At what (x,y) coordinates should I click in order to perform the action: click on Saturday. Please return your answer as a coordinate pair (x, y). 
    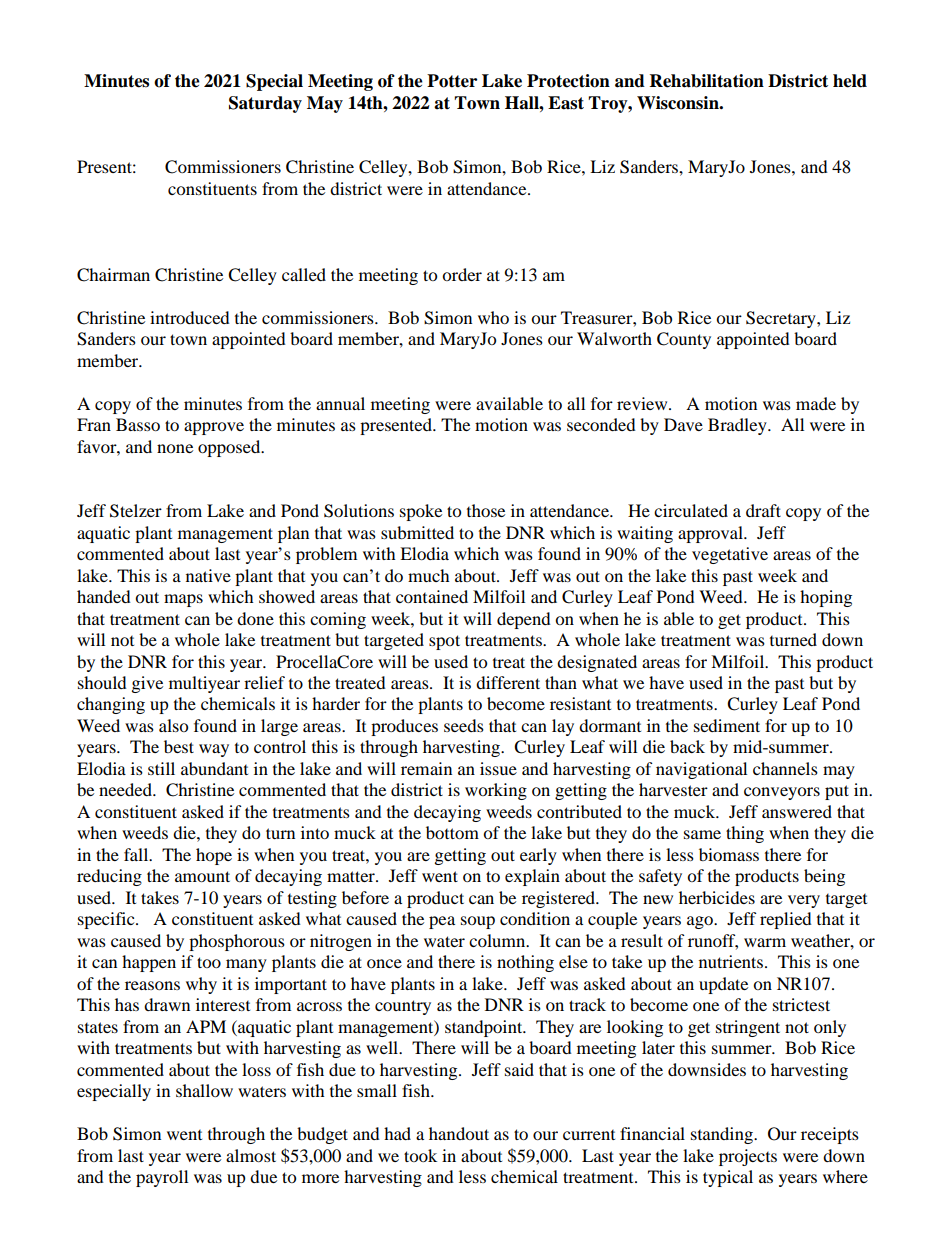
    Looking at the image, I should click on (265, 104).
